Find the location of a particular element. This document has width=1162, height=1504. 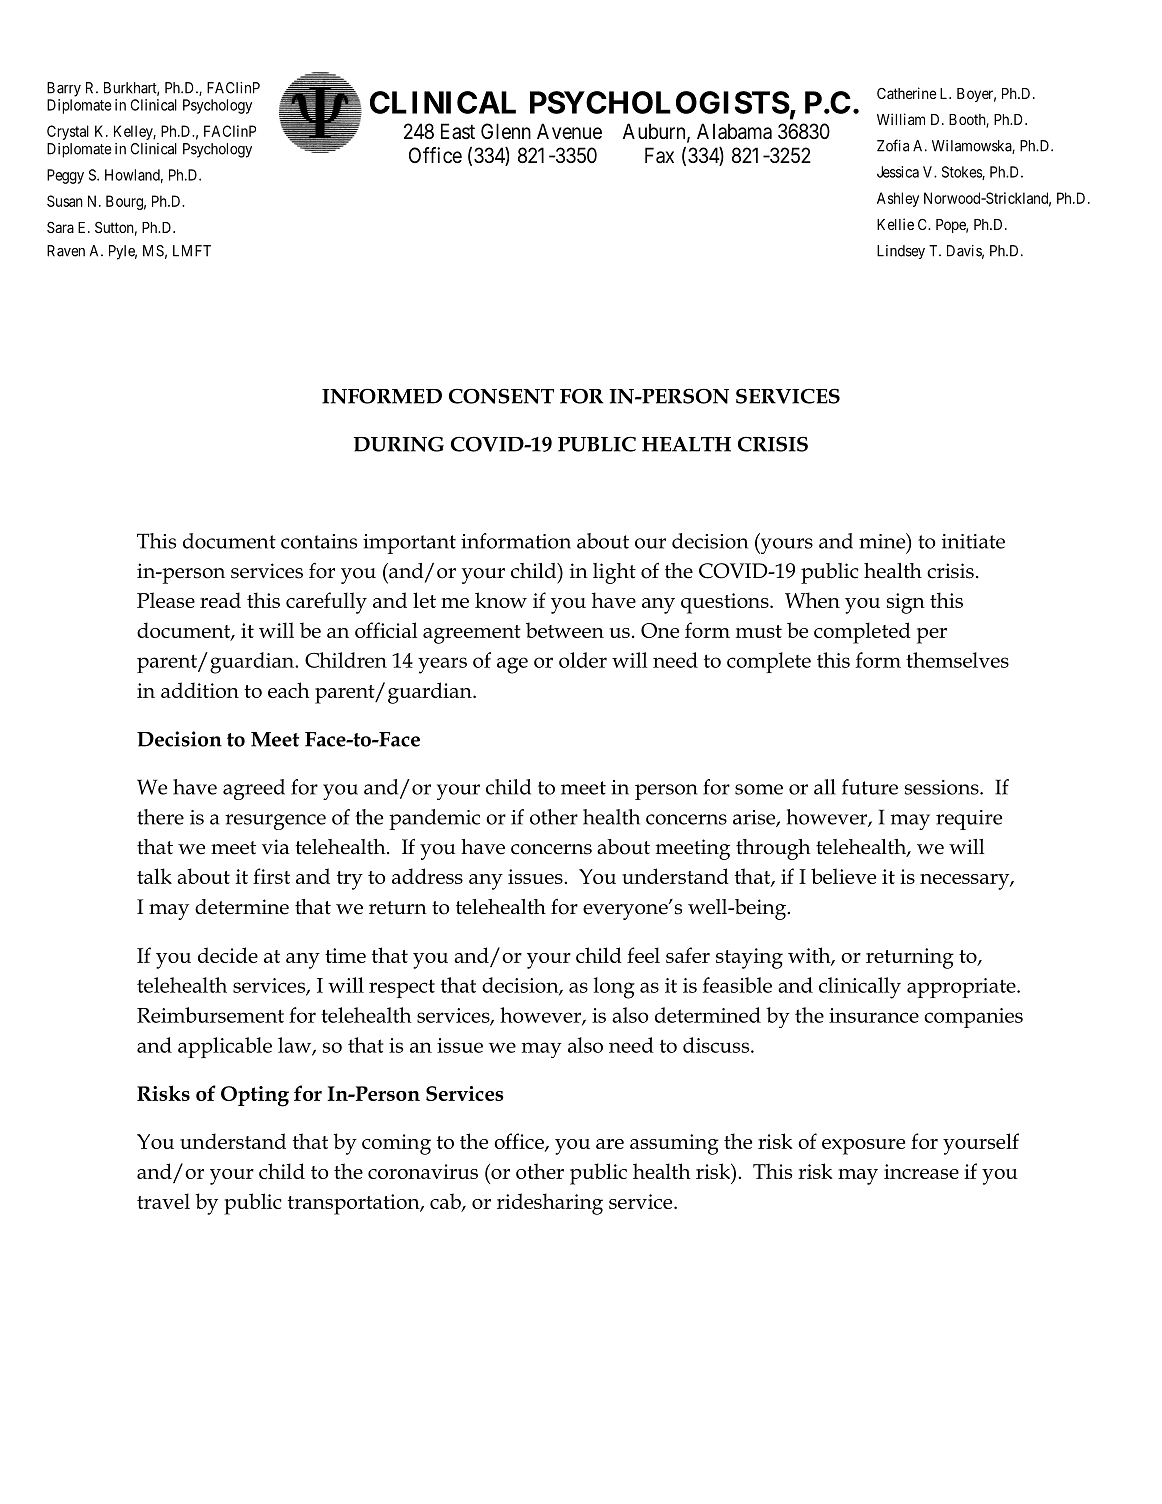

Glenn is located at coordinates (506, 131).
